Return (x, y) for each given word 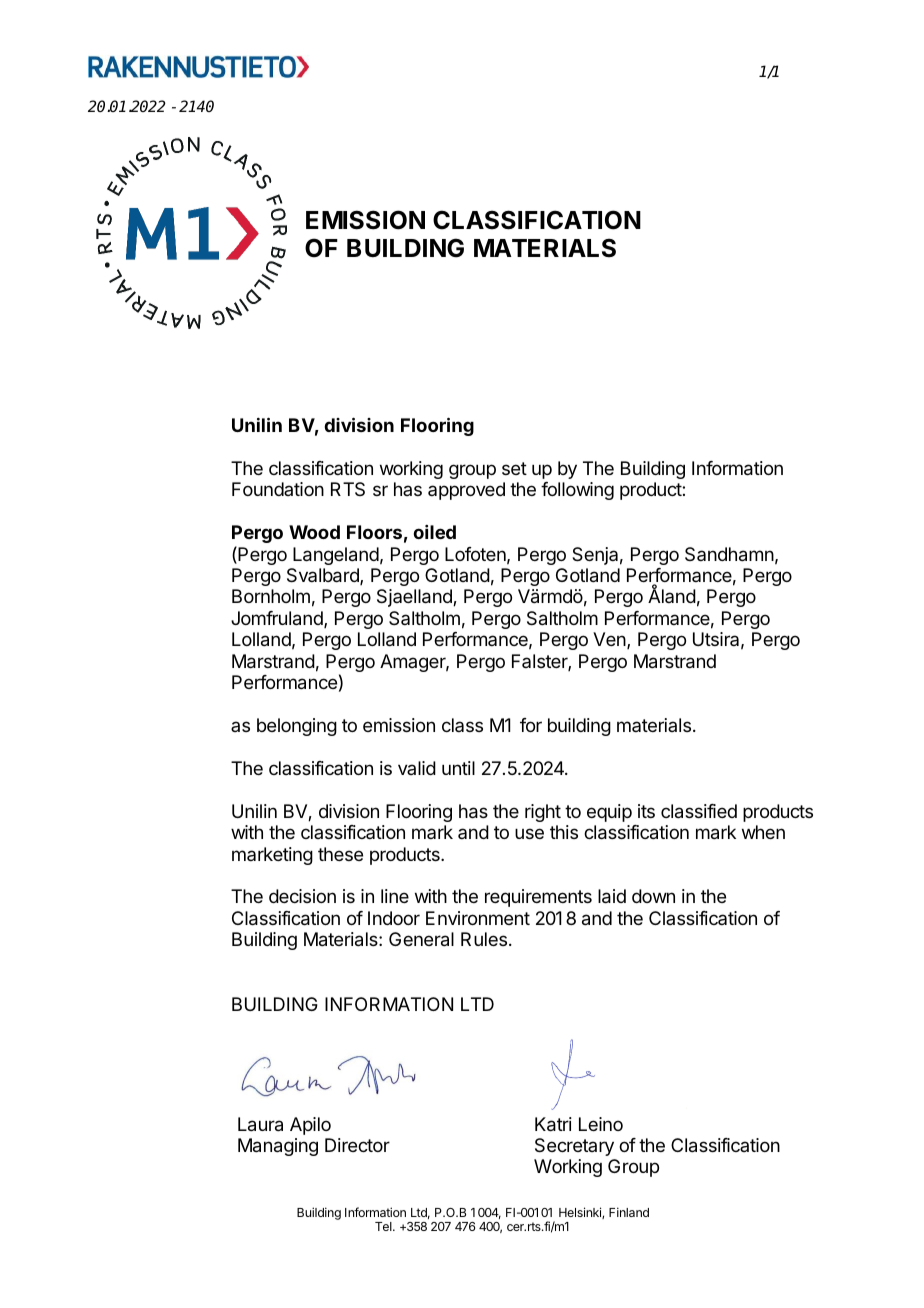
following (577, 491)
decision (302, 896)
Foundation (278, 489)
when (763, 832)
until (458, 768)
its (646, 811)
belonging (297, 727)
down (653, 896)
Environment (478, 918)
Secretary (574, 1147)
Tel (384, 1226)
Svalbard (324, 576)
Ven (610, 640)
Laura (260, 1124)
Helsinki (581, 1213)
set (514, 468)
